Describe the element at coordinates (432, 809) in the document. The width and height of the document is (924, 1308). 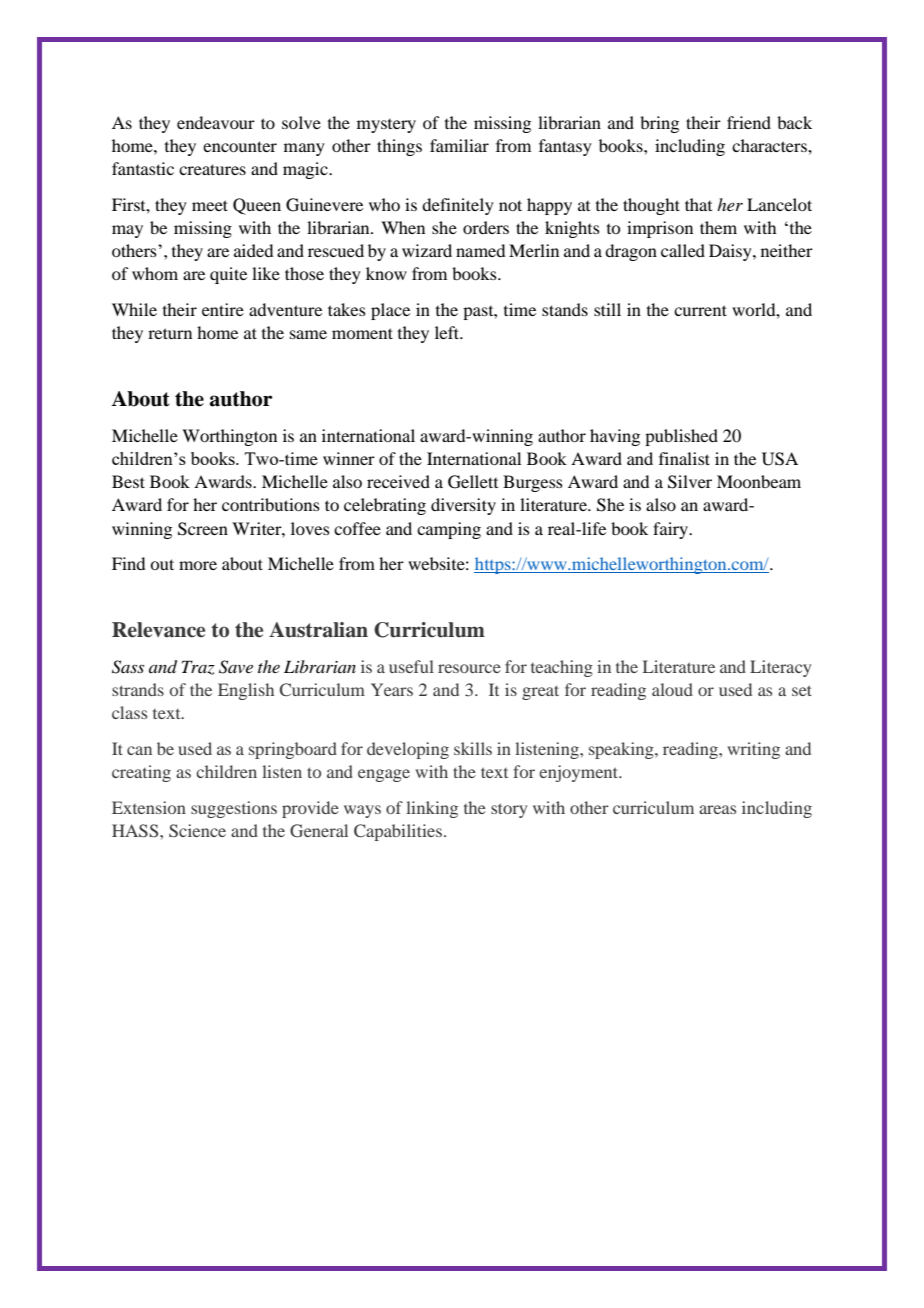
I see `linking` at that location.
